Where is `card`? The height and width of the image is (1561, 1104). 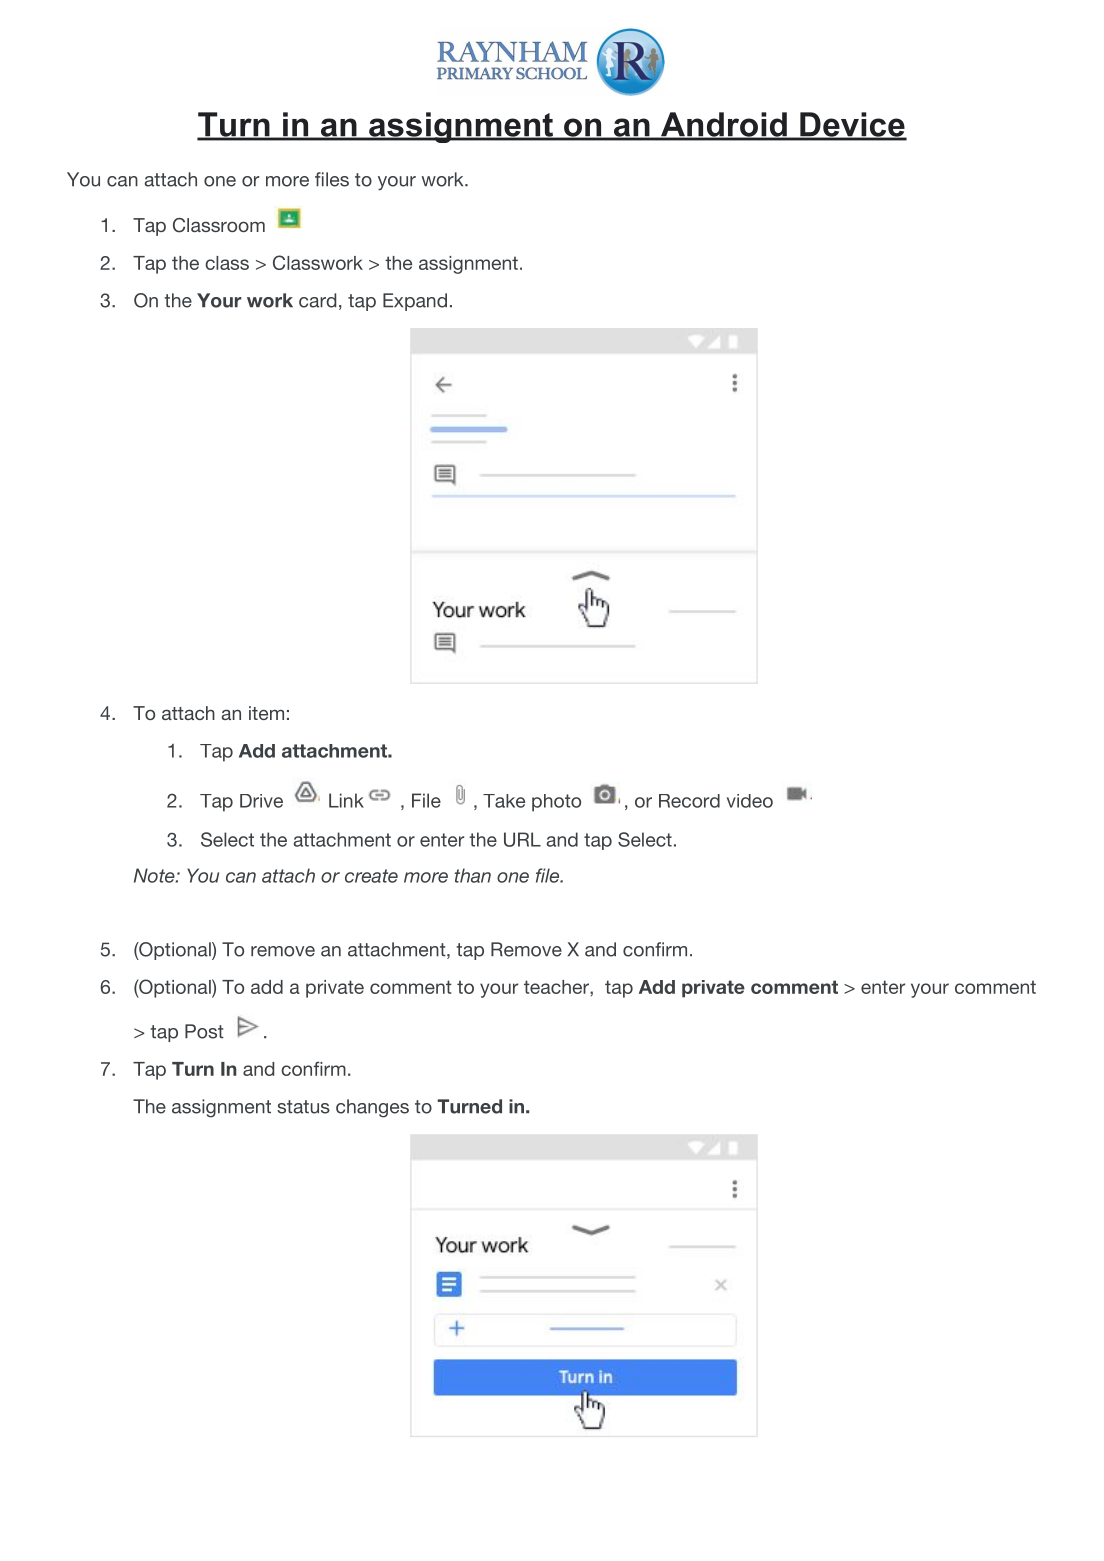 card is located at coordinates (317, 300).
